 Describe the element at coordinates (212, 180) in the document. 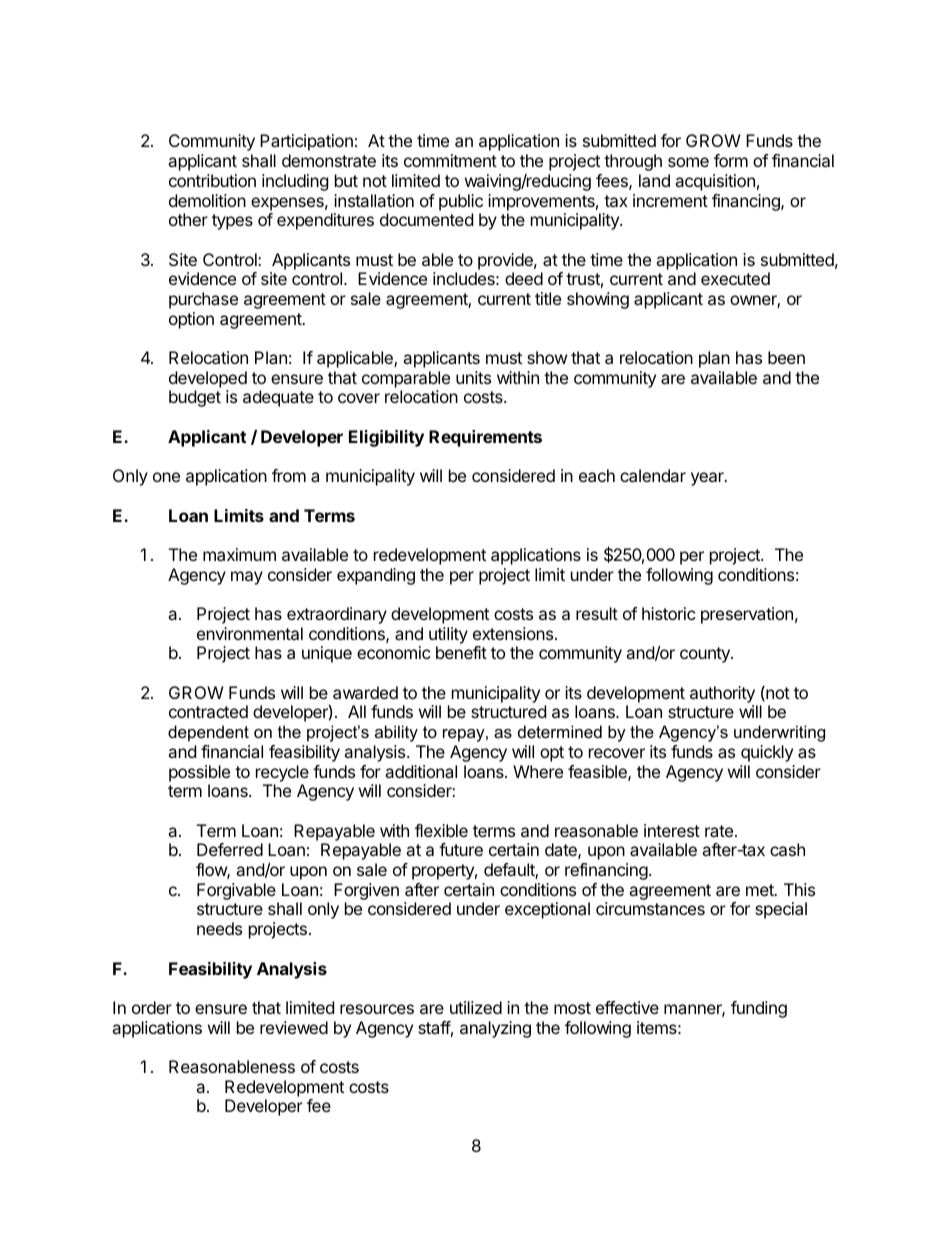

I see `contribution` at that location.
